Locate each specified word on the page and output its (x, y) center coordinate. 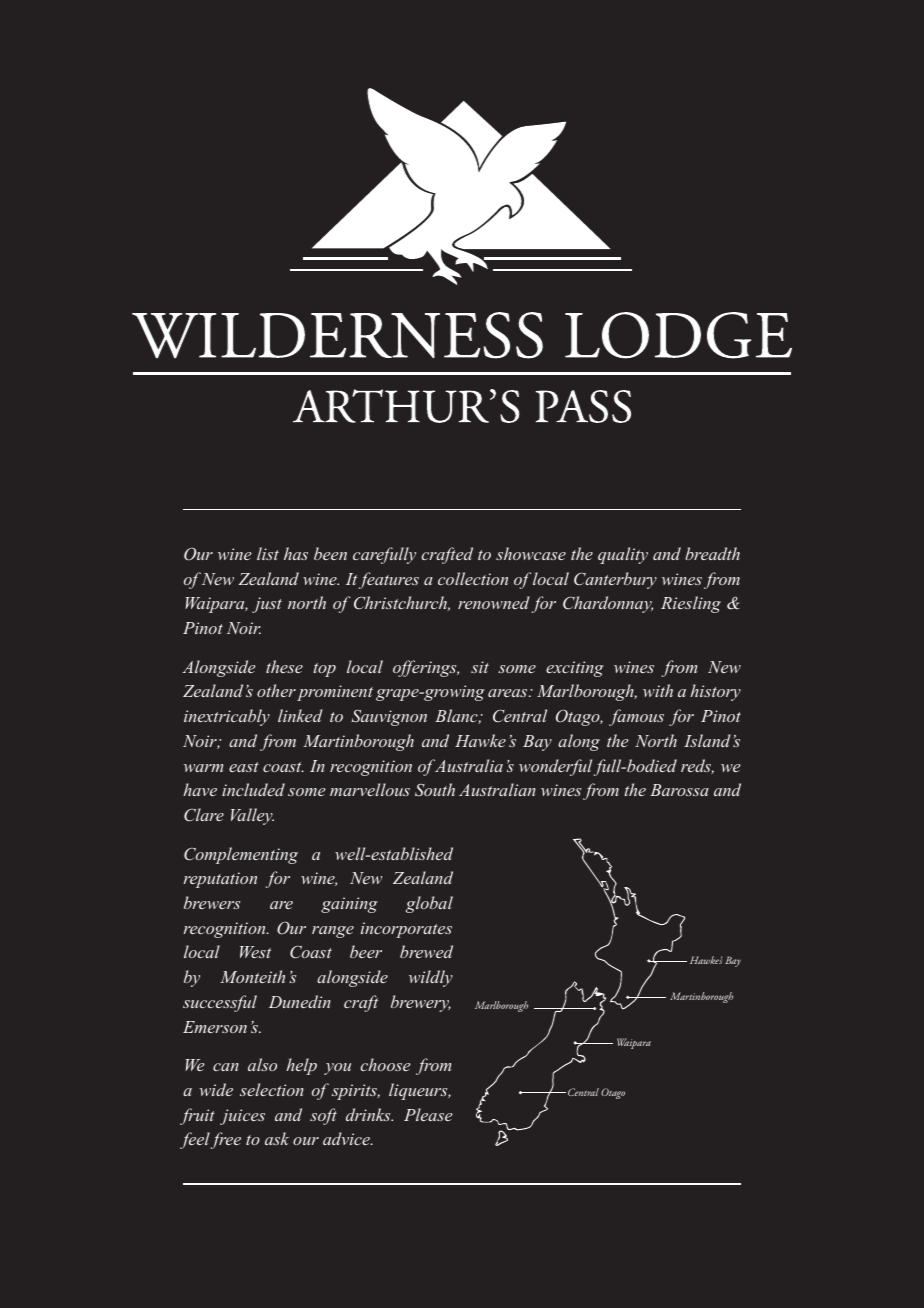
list (268, 553)
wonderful (555, 767)
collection (473, 578)
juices (242, 1117)
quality (623, 555)
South (435, 789)
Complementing (241, 855)
